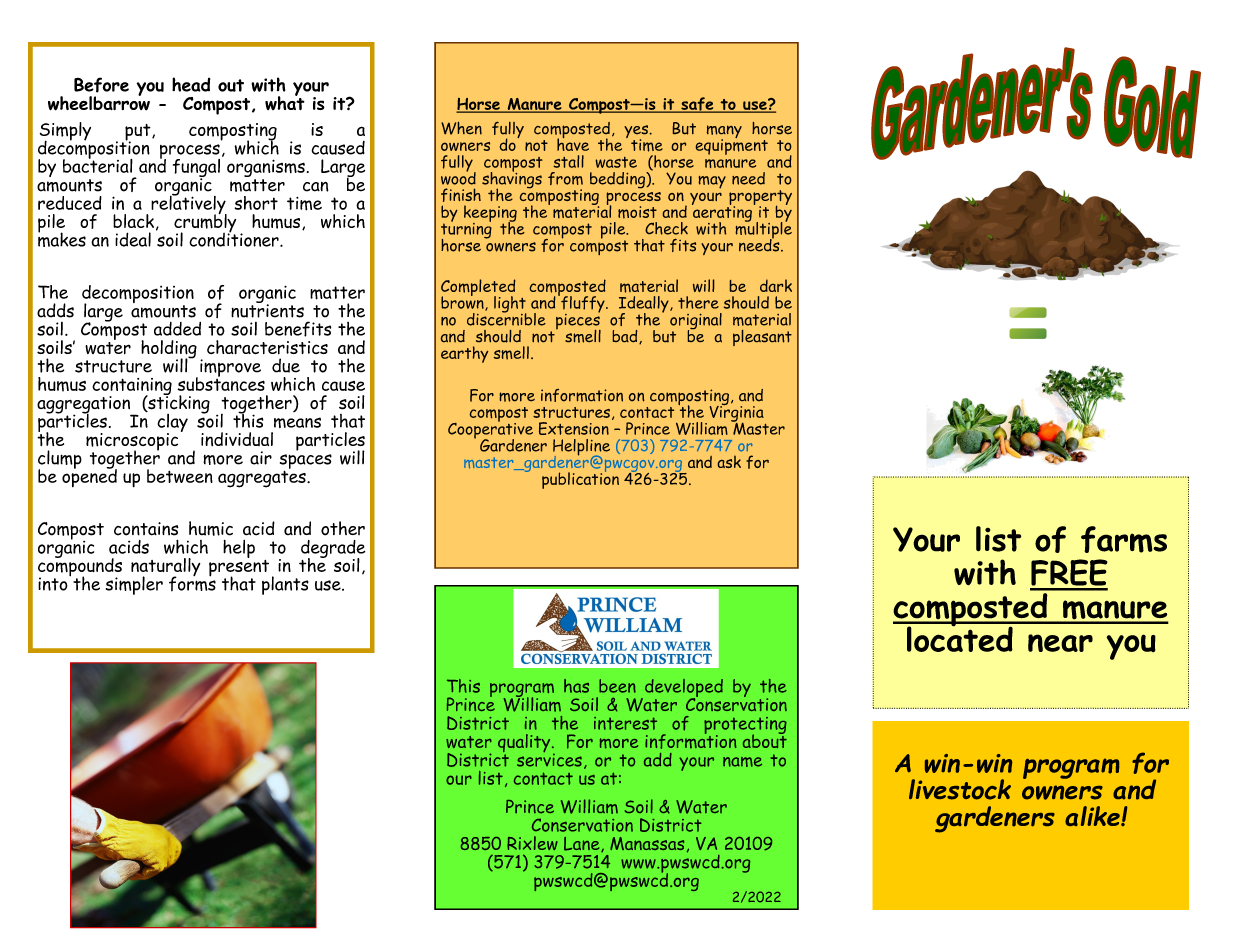  What do you see at coordinates (580, 479) in the document?
I see `publication` at bounding box center [580, 479].
